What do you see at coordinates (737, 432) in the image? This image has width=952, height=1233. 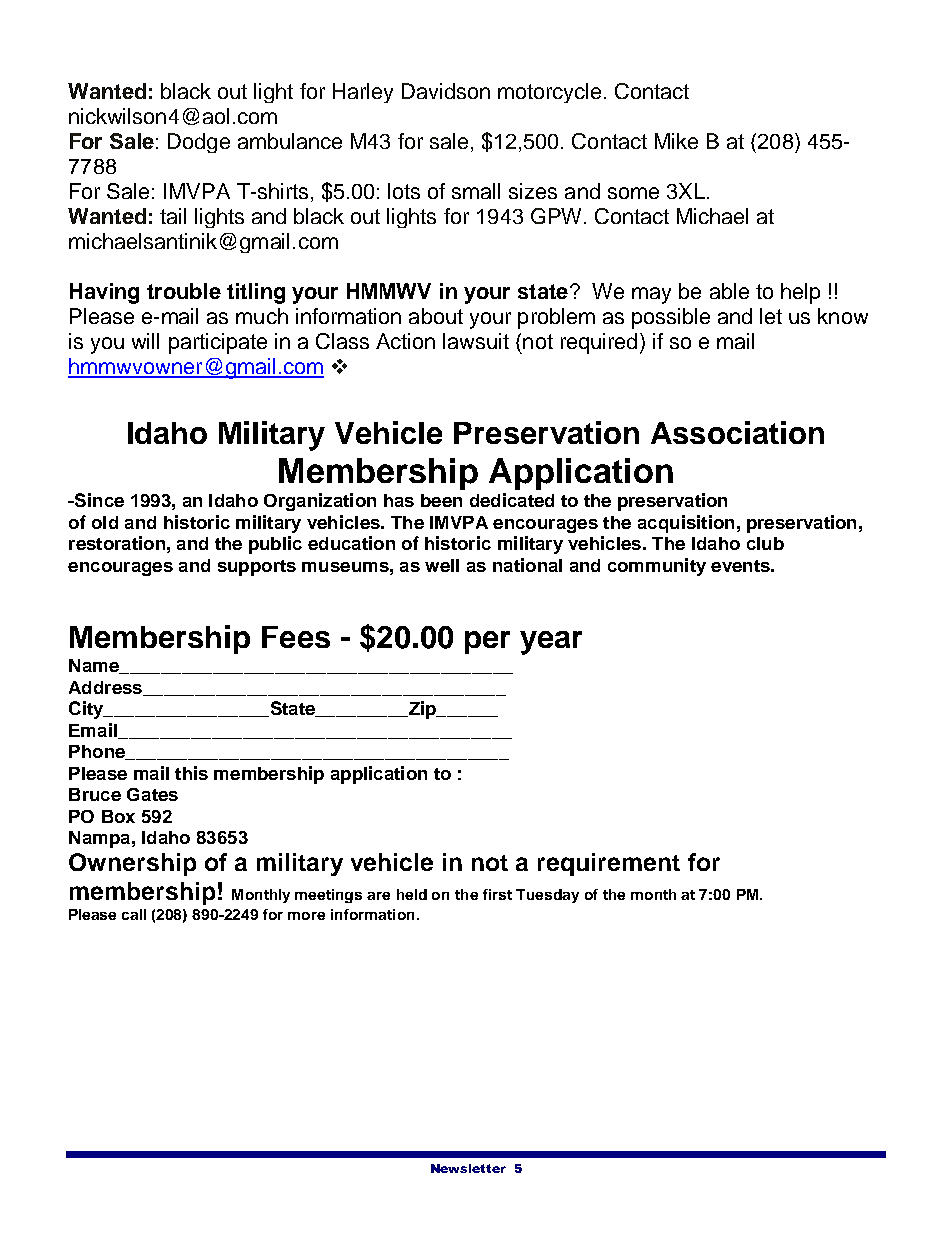 I see `Association` at bounding box center [737, 432].
